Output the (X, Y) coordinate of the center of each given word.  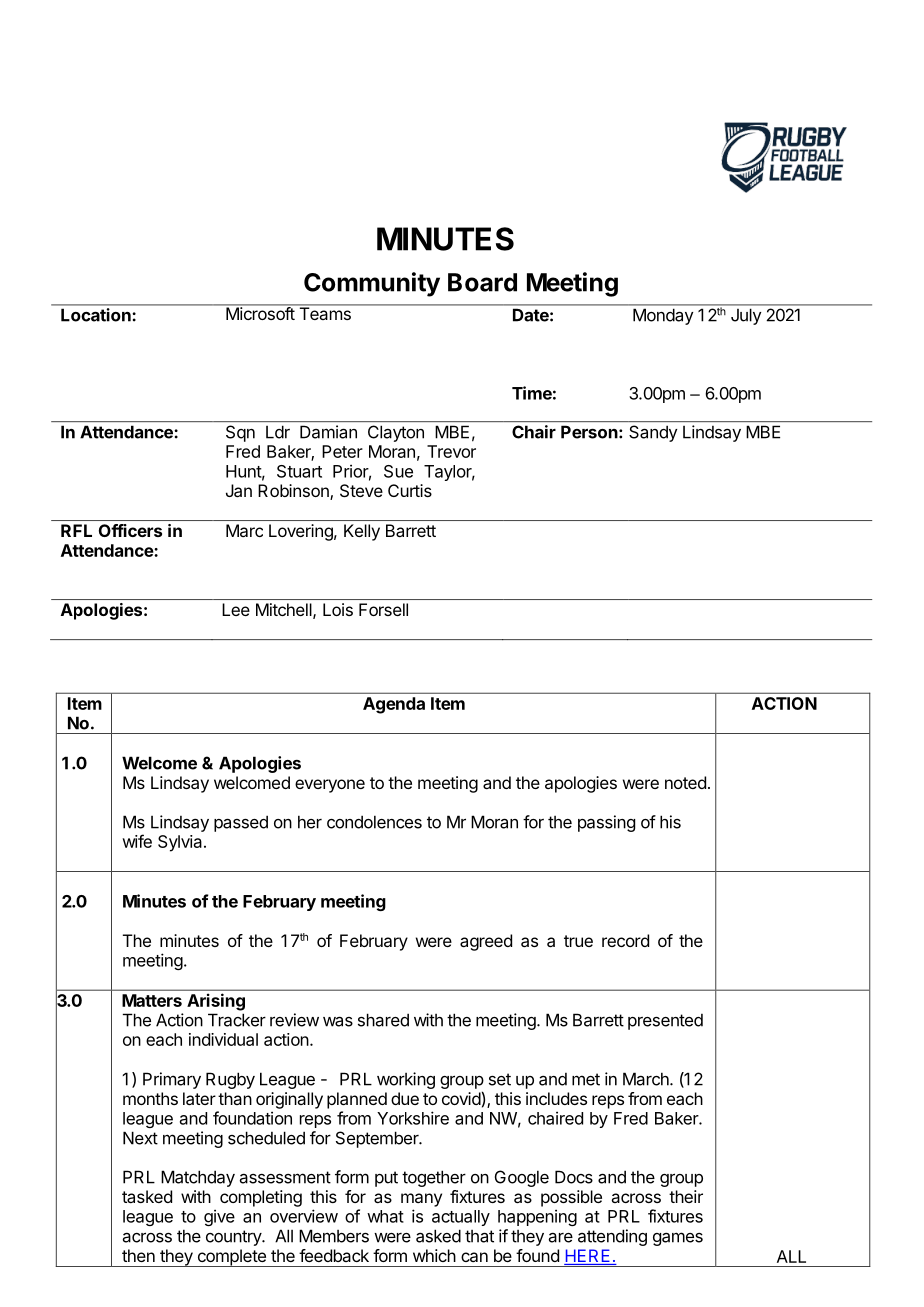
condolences (374, 822)
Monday (663, 316)
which (434, 1255)
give (219, 1217)
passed (241, 823)
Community (372, 284)
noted (685, 782)
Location (96, 315)
